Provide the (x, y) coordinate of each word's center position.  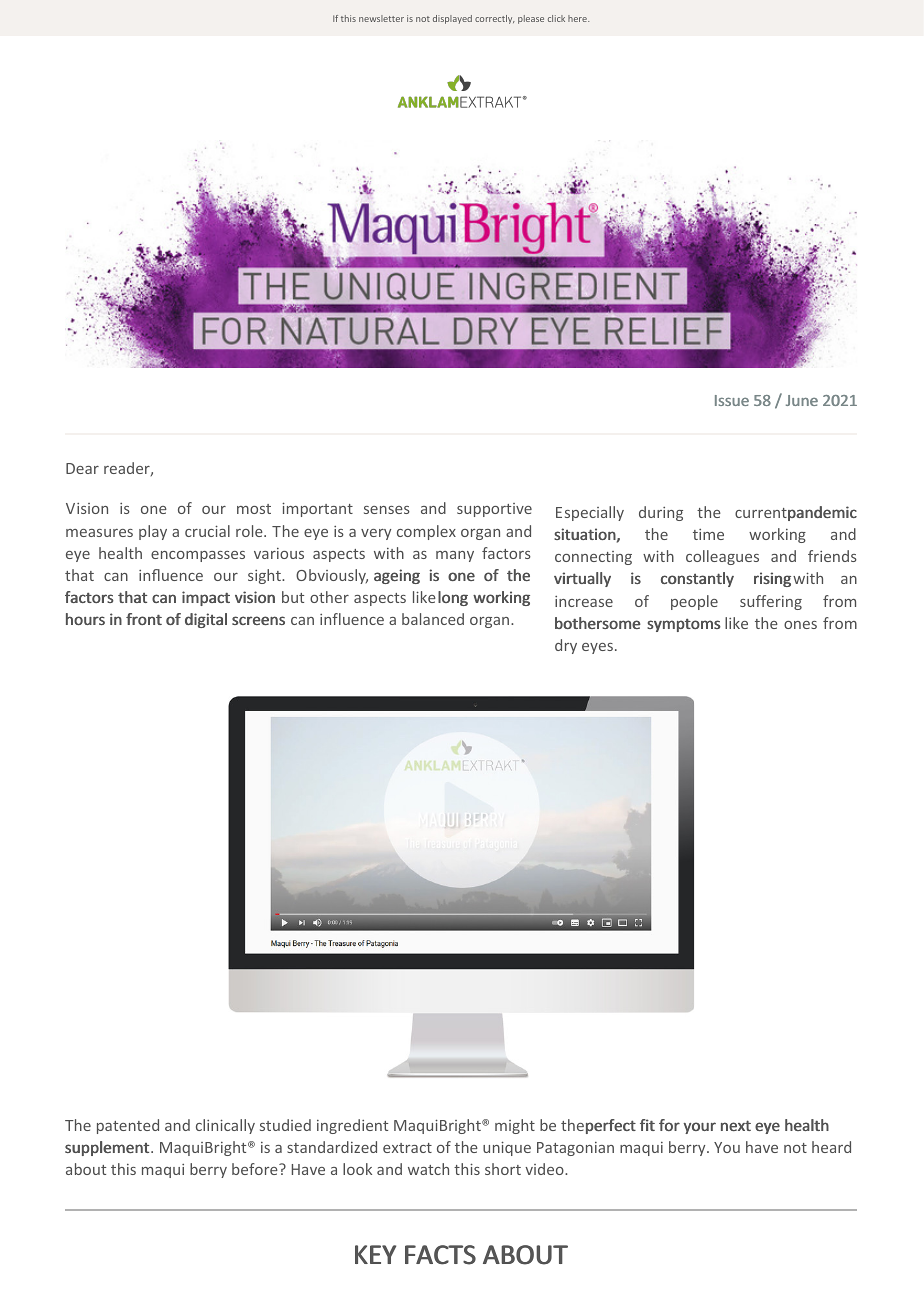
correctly (495, 19)
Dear (82, 468)
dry (566, 646)
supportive (494, 510)
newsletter (381, 18)
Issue (732, 400)
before (256, 1169)
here (578, 18)
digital (206, 620)
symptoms (684, 625)
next (736, 1125)
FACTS (440, 1255)
